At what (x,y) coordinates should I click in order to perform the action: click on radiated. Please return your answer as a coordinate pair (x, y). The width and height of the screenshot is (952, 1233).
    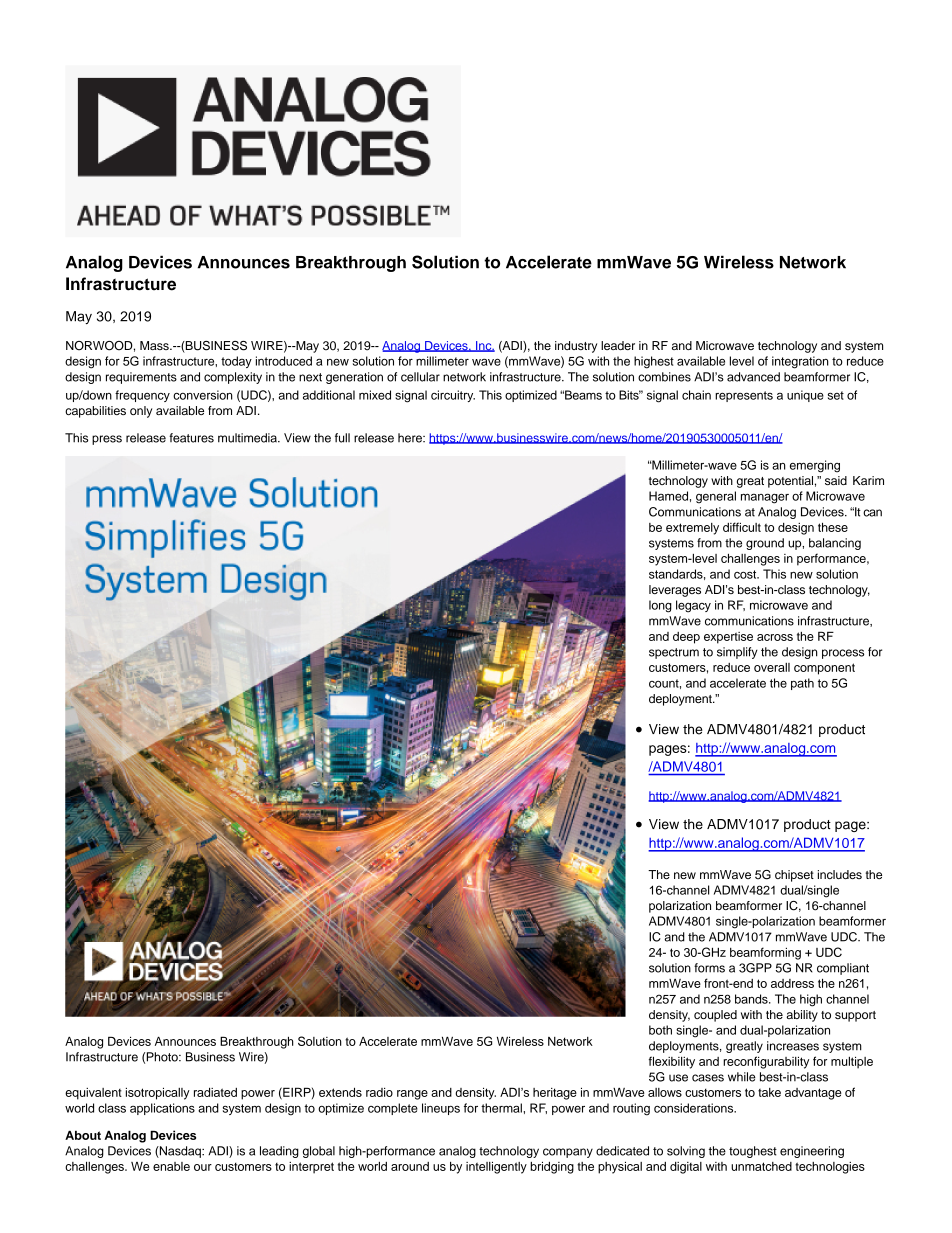
    Looking at the image, I should click on (215, 1092).
